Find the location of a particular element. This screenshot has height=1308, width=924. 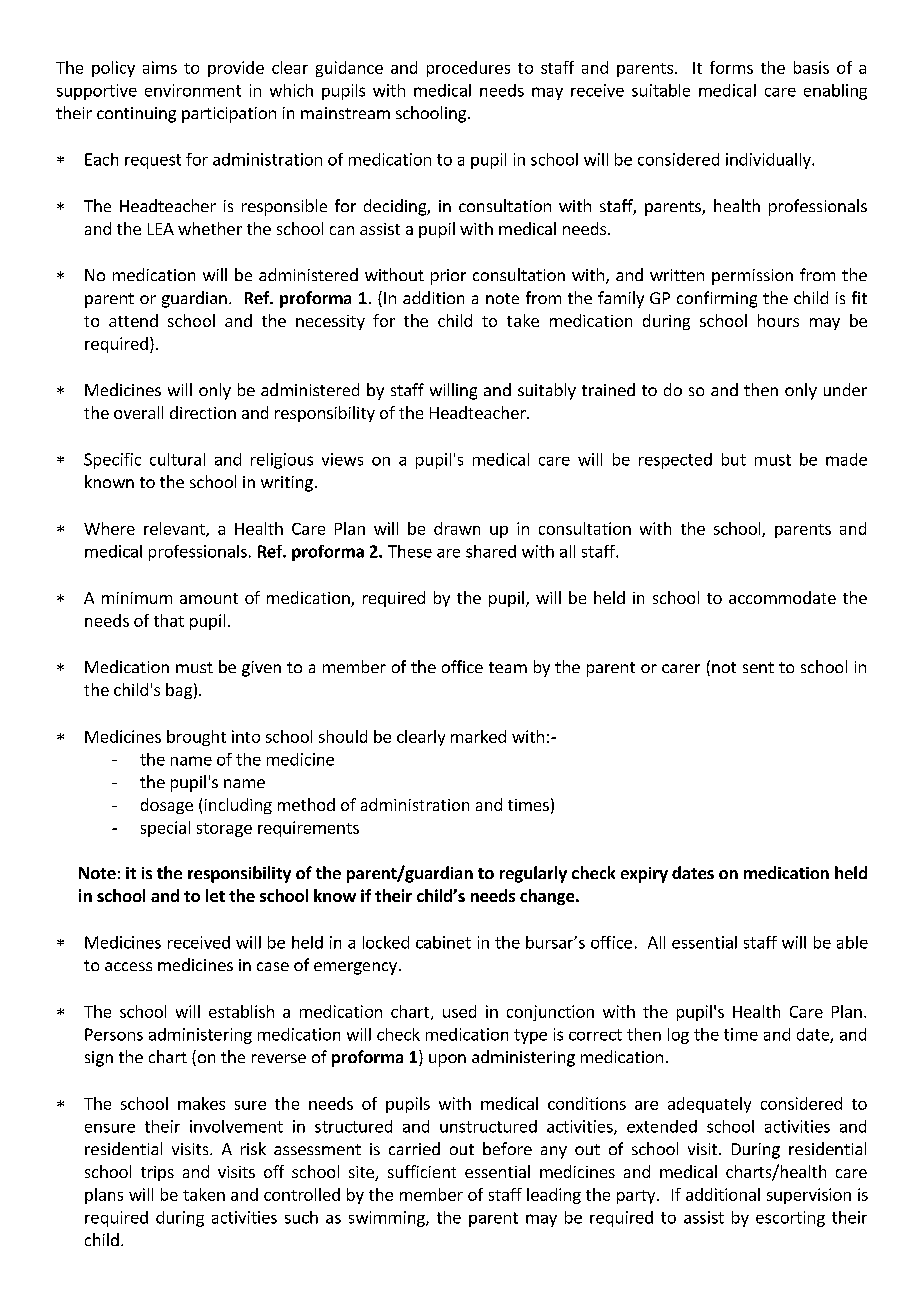

expiry is located at coordinates (644, 875).
